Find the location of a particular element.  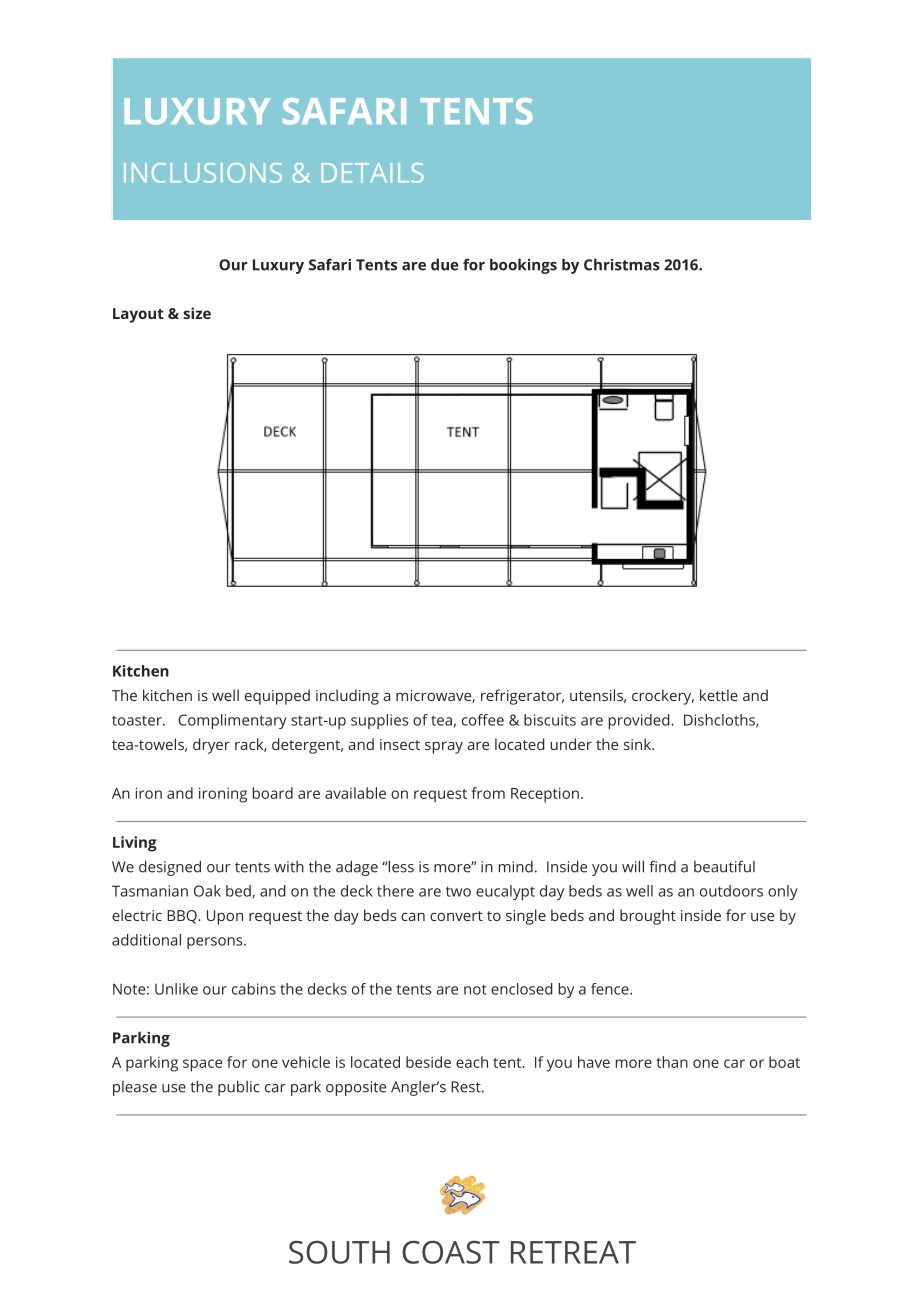

INCLUSIONS is located at coordinates (203, 173).
